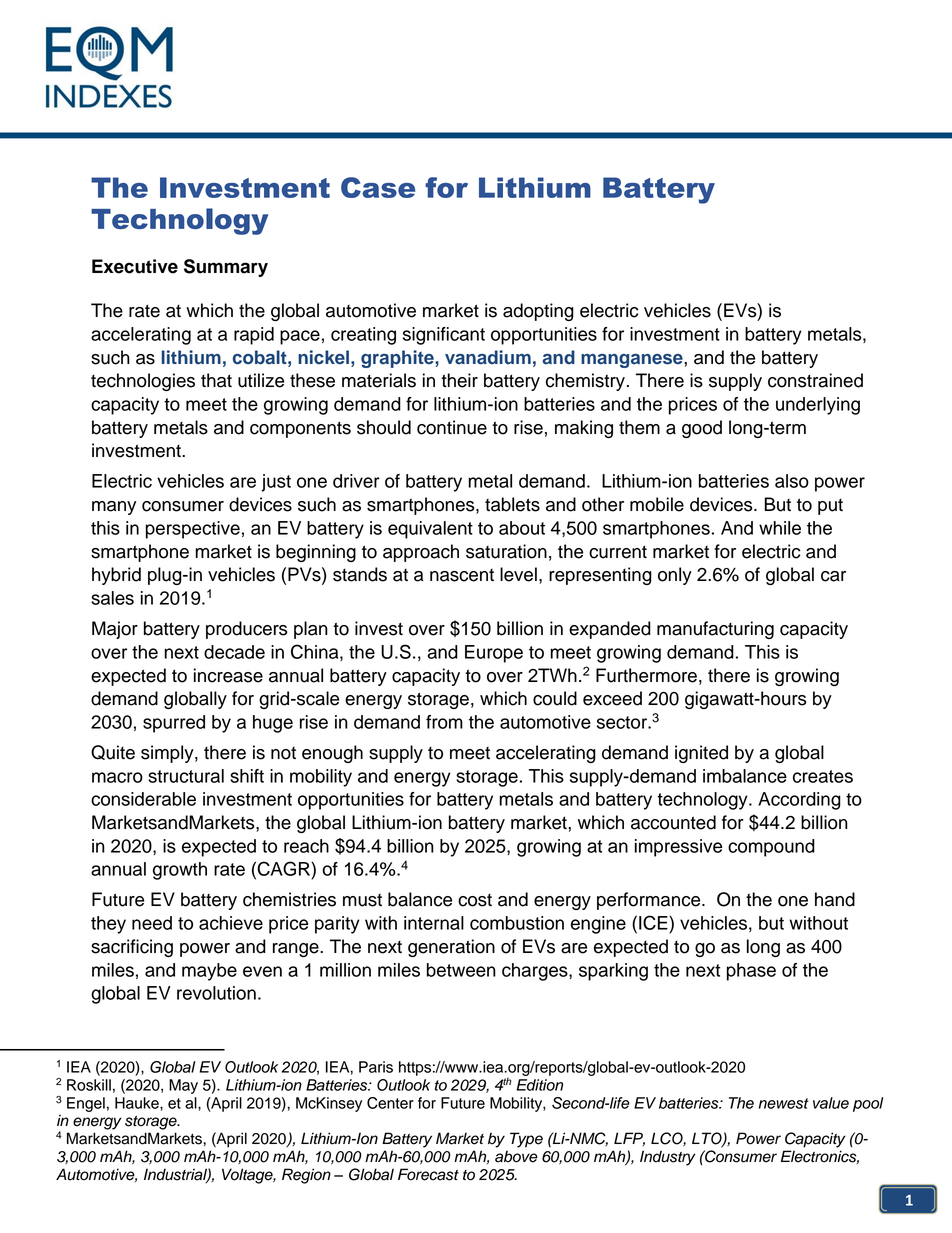  I want to click on newest, so click(783, 1103).
